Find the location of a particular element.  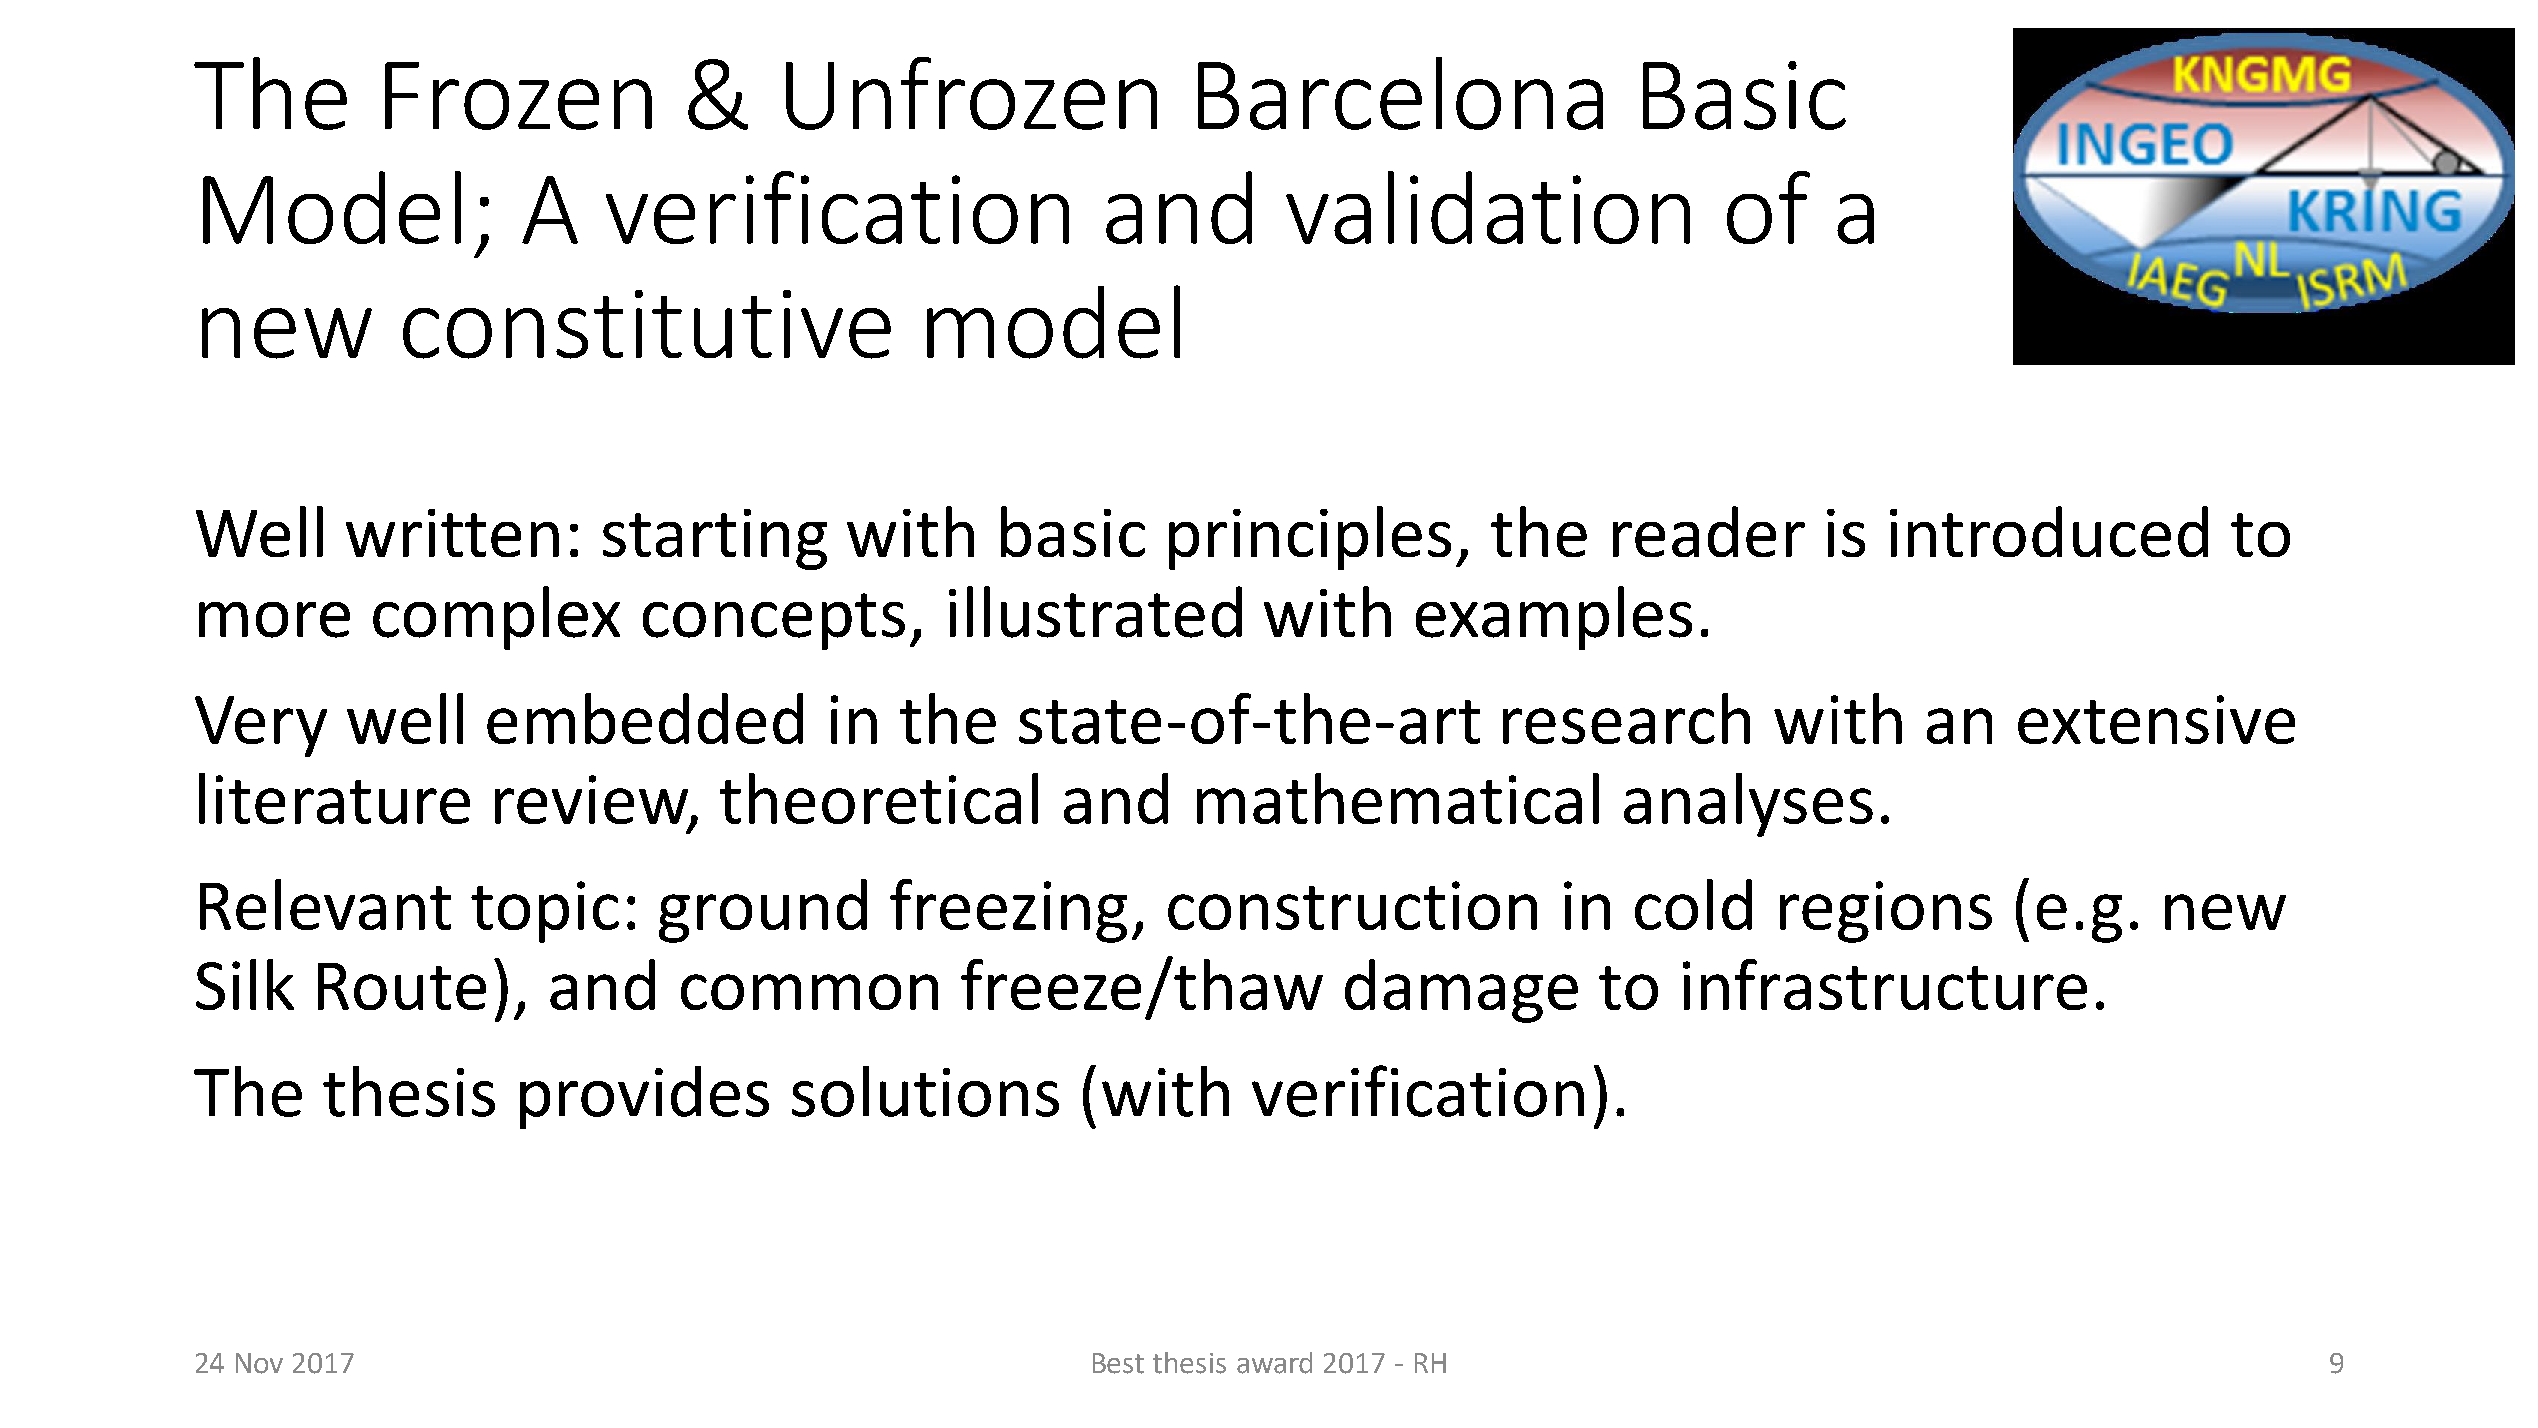

extensive is located at coordinates (2156, 719).
